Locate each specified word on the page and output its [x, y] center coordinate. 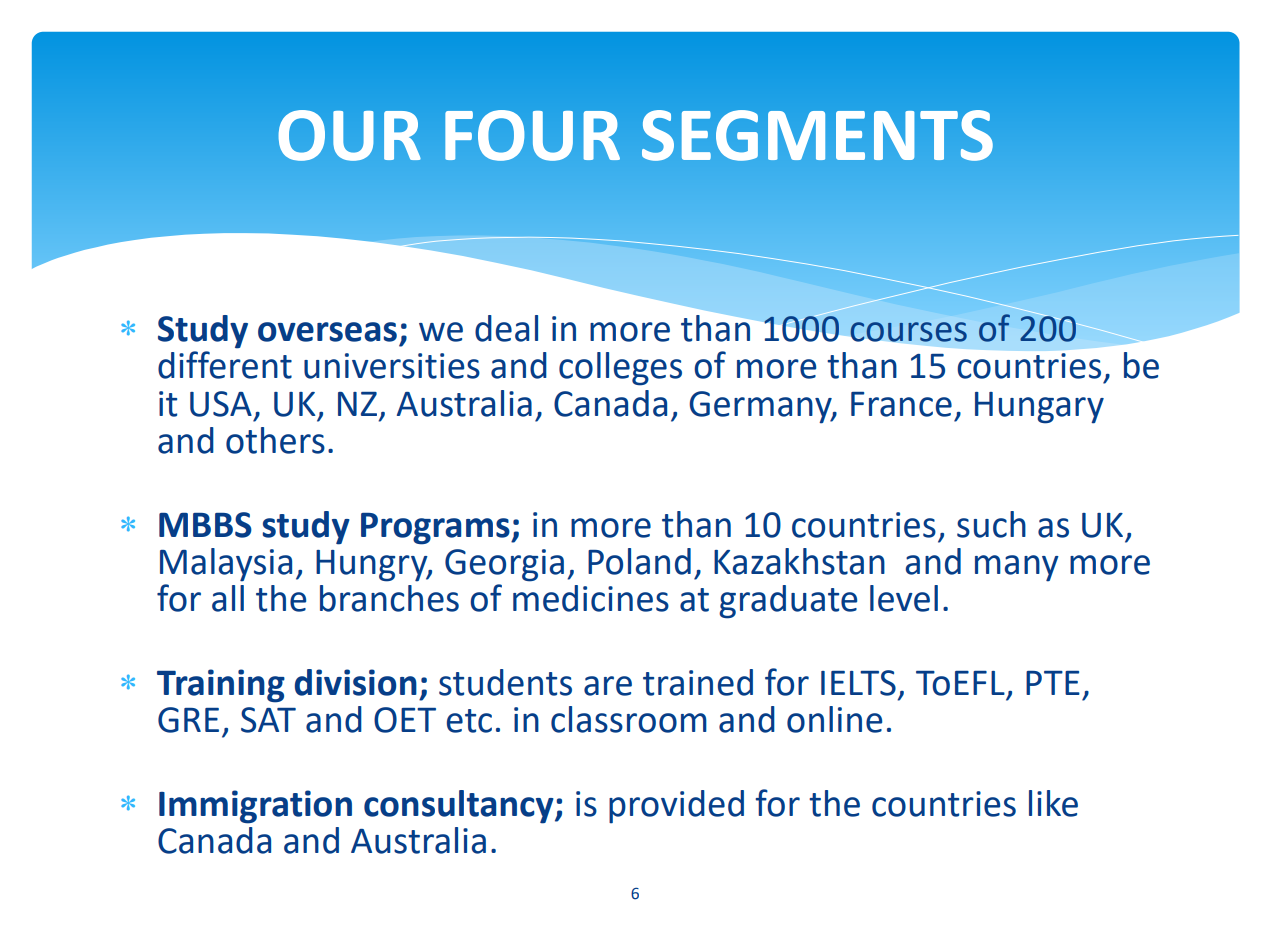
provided [676, 807]
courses [908, 332]
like [1053, 803]
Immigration [255, 807]
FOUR [532, 135]
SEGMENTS [817, 135]
